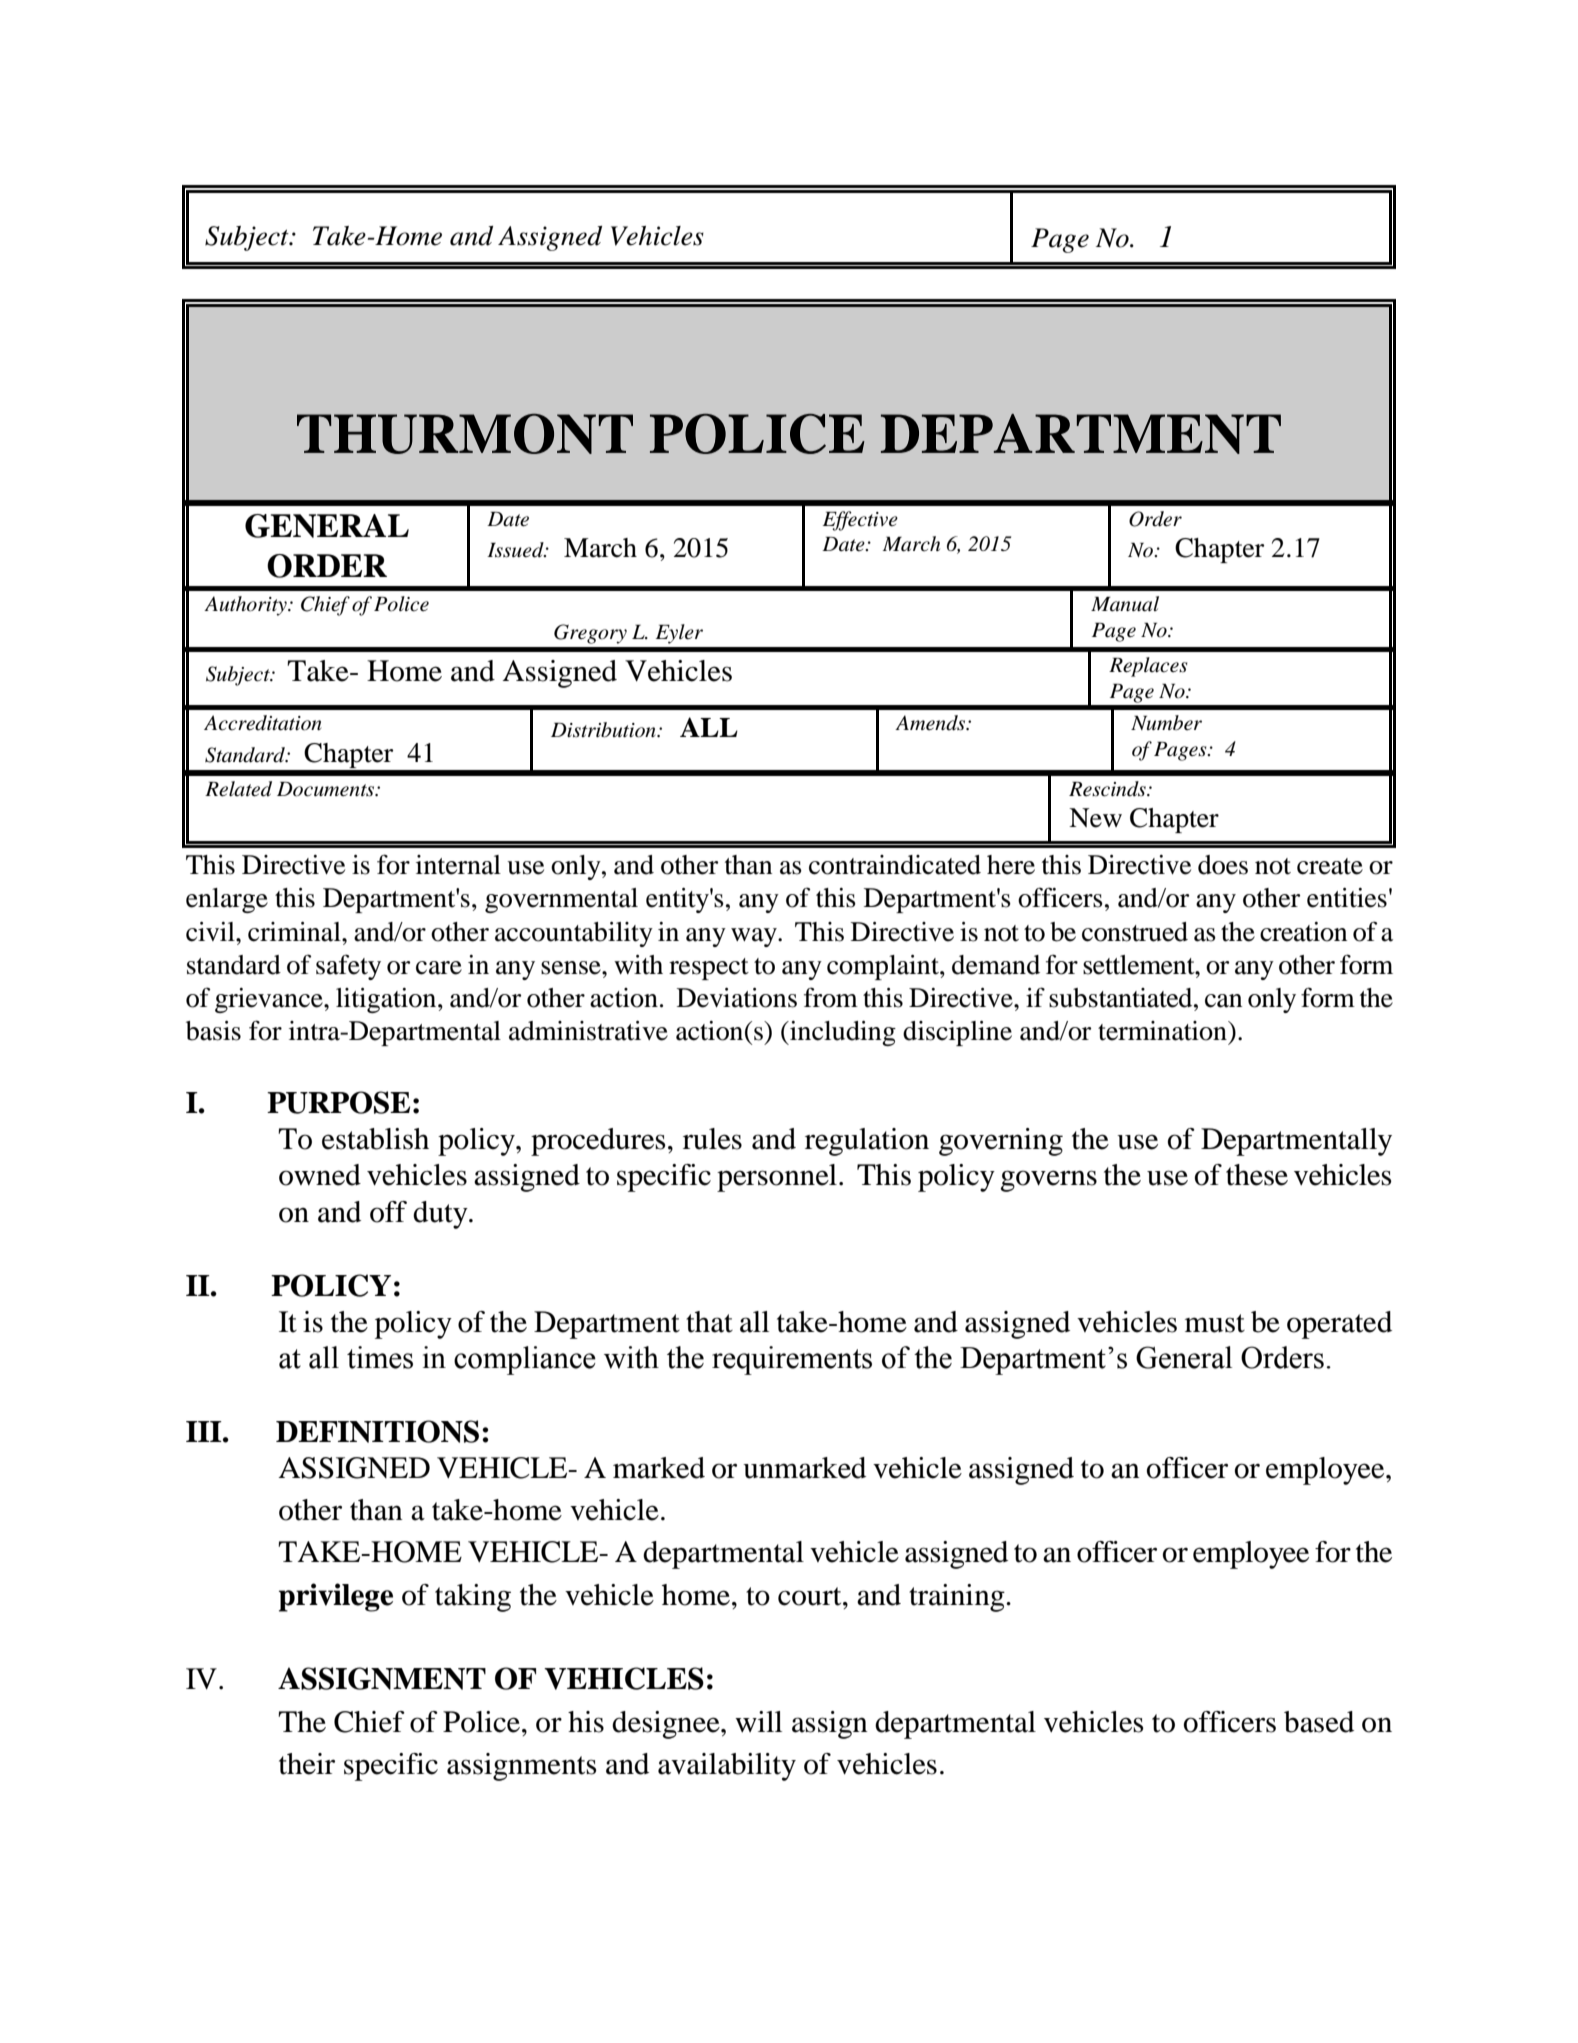  What do you see at coordinates (246, 606) in the screenshot?
I see `Authority` at bounding box center [246, 606].
